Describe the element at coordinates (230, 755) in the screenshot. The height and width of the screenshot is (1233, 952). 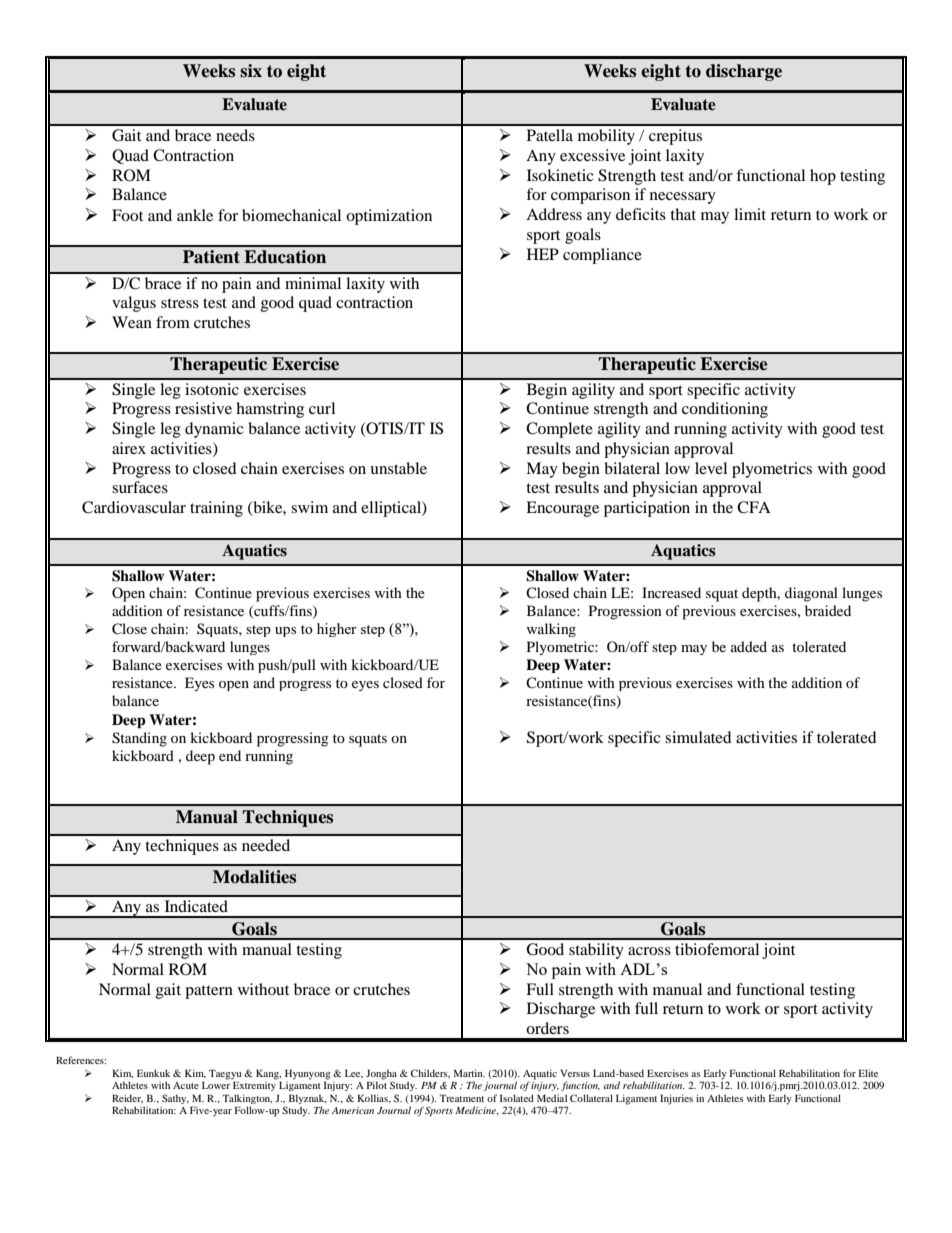
I see `end` at that location.
